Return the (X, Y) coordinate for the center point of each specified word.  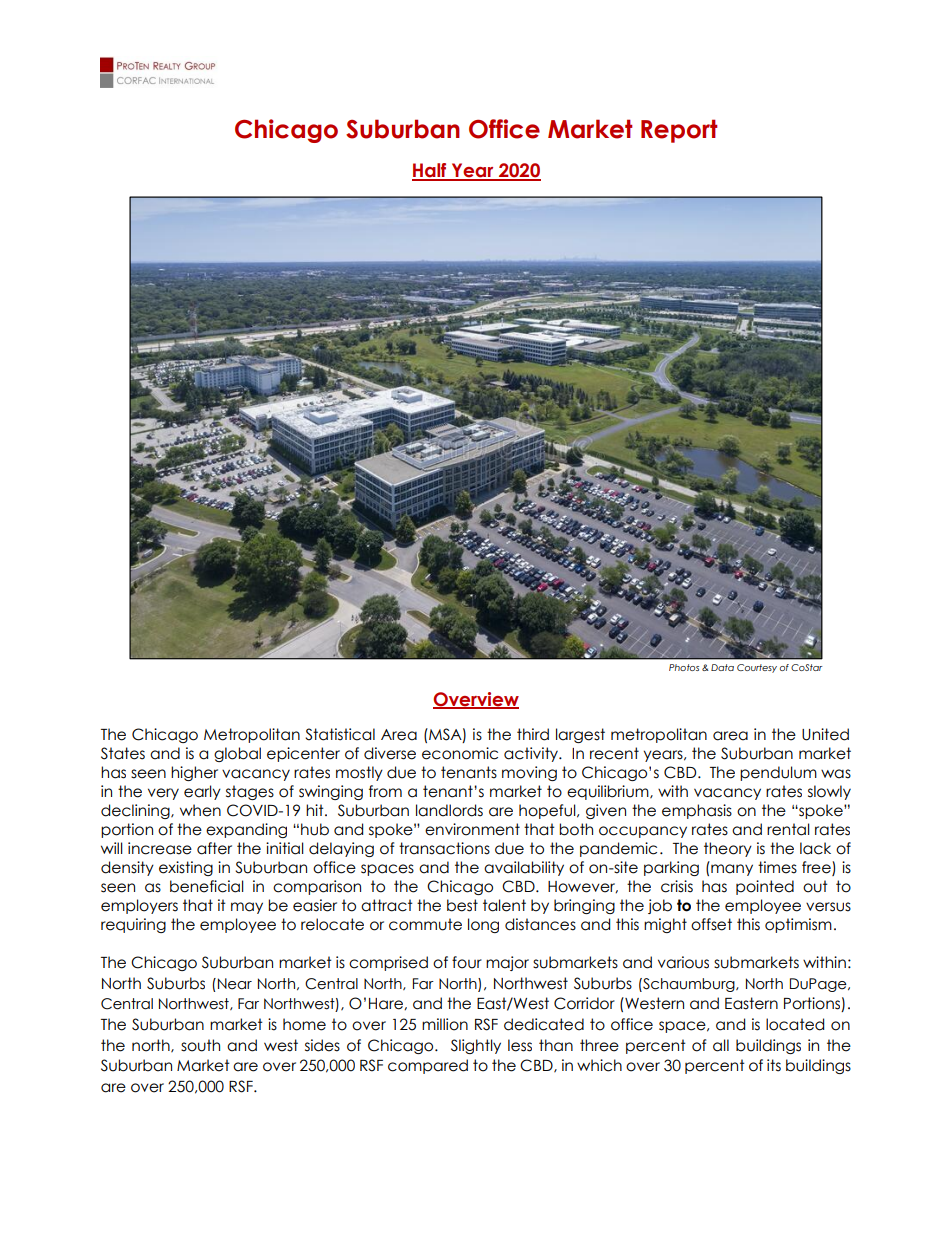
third (533, 734)
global (237, 754)
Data (722, 667)
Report (679, 131)
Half (430, 171)
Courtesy (757, 668)
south (200, 1045)
